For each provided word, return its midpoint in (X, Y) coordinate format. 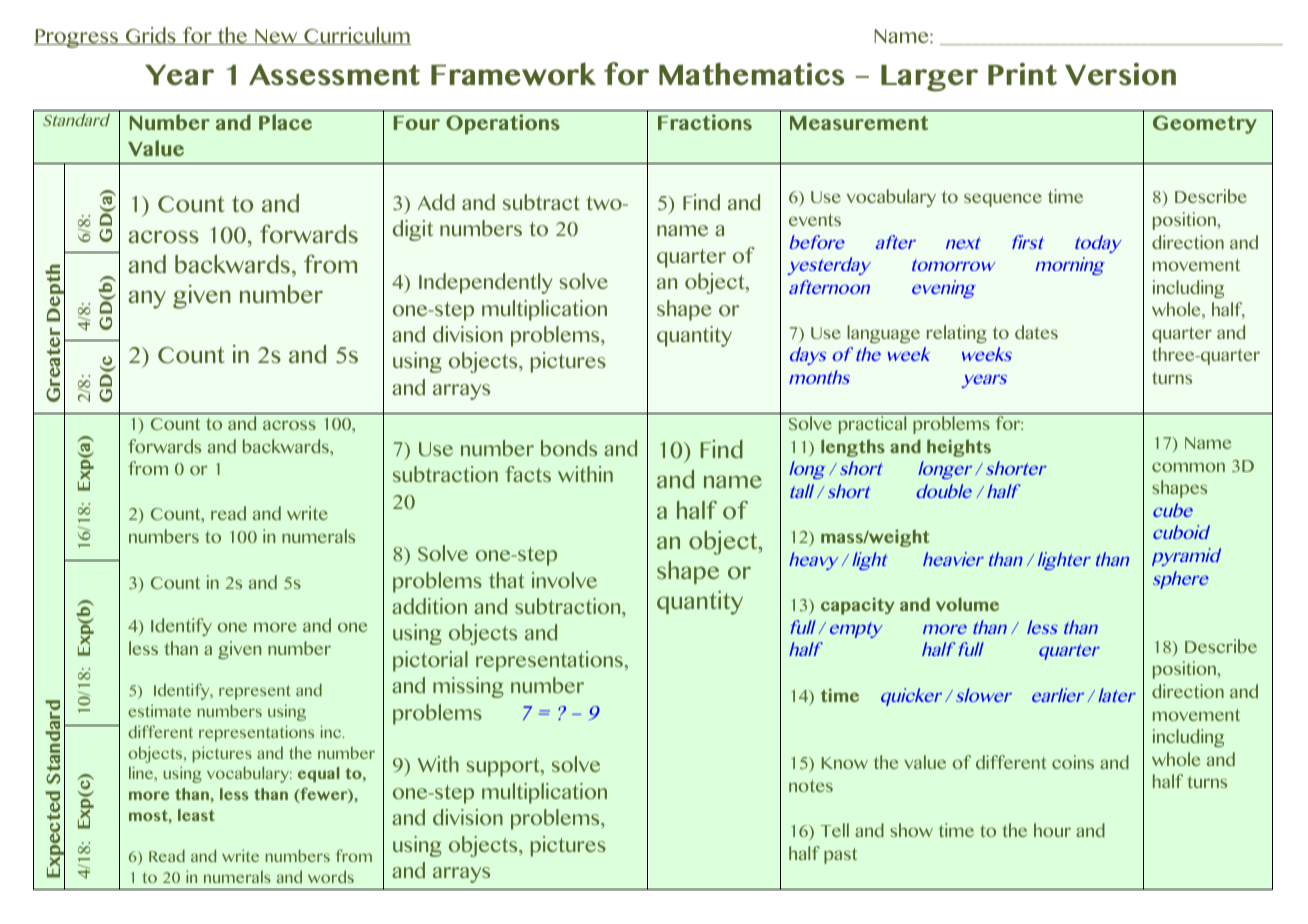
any (147, 299)
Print (1022, 74)
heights (959, 448)
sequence (1003, 200)
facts (528, 474)
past (840, 856)
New (276, 37)
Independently (486, 283)
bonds (569, 448)
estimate (159, 710)
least (196, 815)
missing (468, 687)
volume (967, 604)
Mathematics (751, 74)
